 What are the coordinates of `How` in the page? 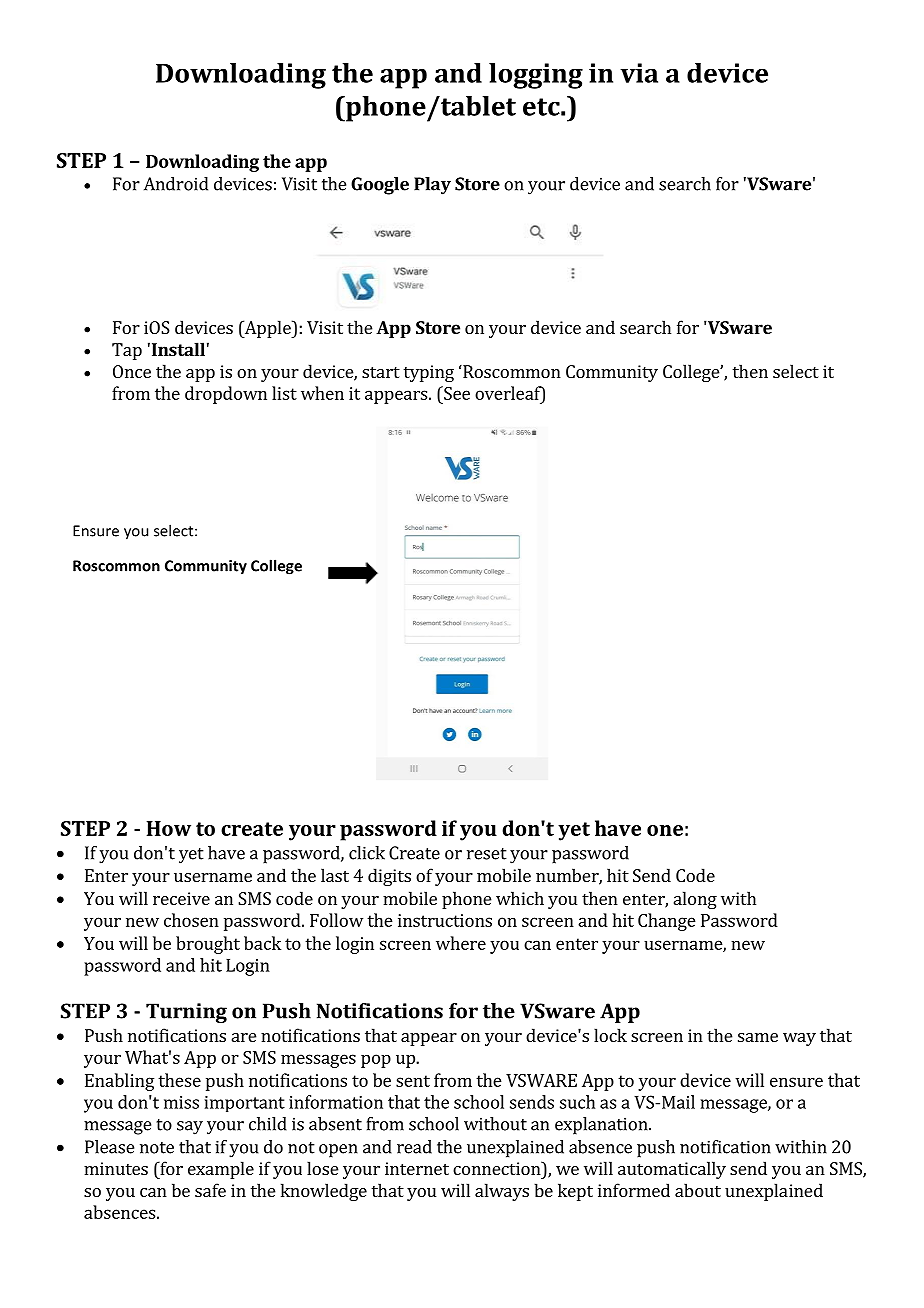 It's located at (169, 828).
